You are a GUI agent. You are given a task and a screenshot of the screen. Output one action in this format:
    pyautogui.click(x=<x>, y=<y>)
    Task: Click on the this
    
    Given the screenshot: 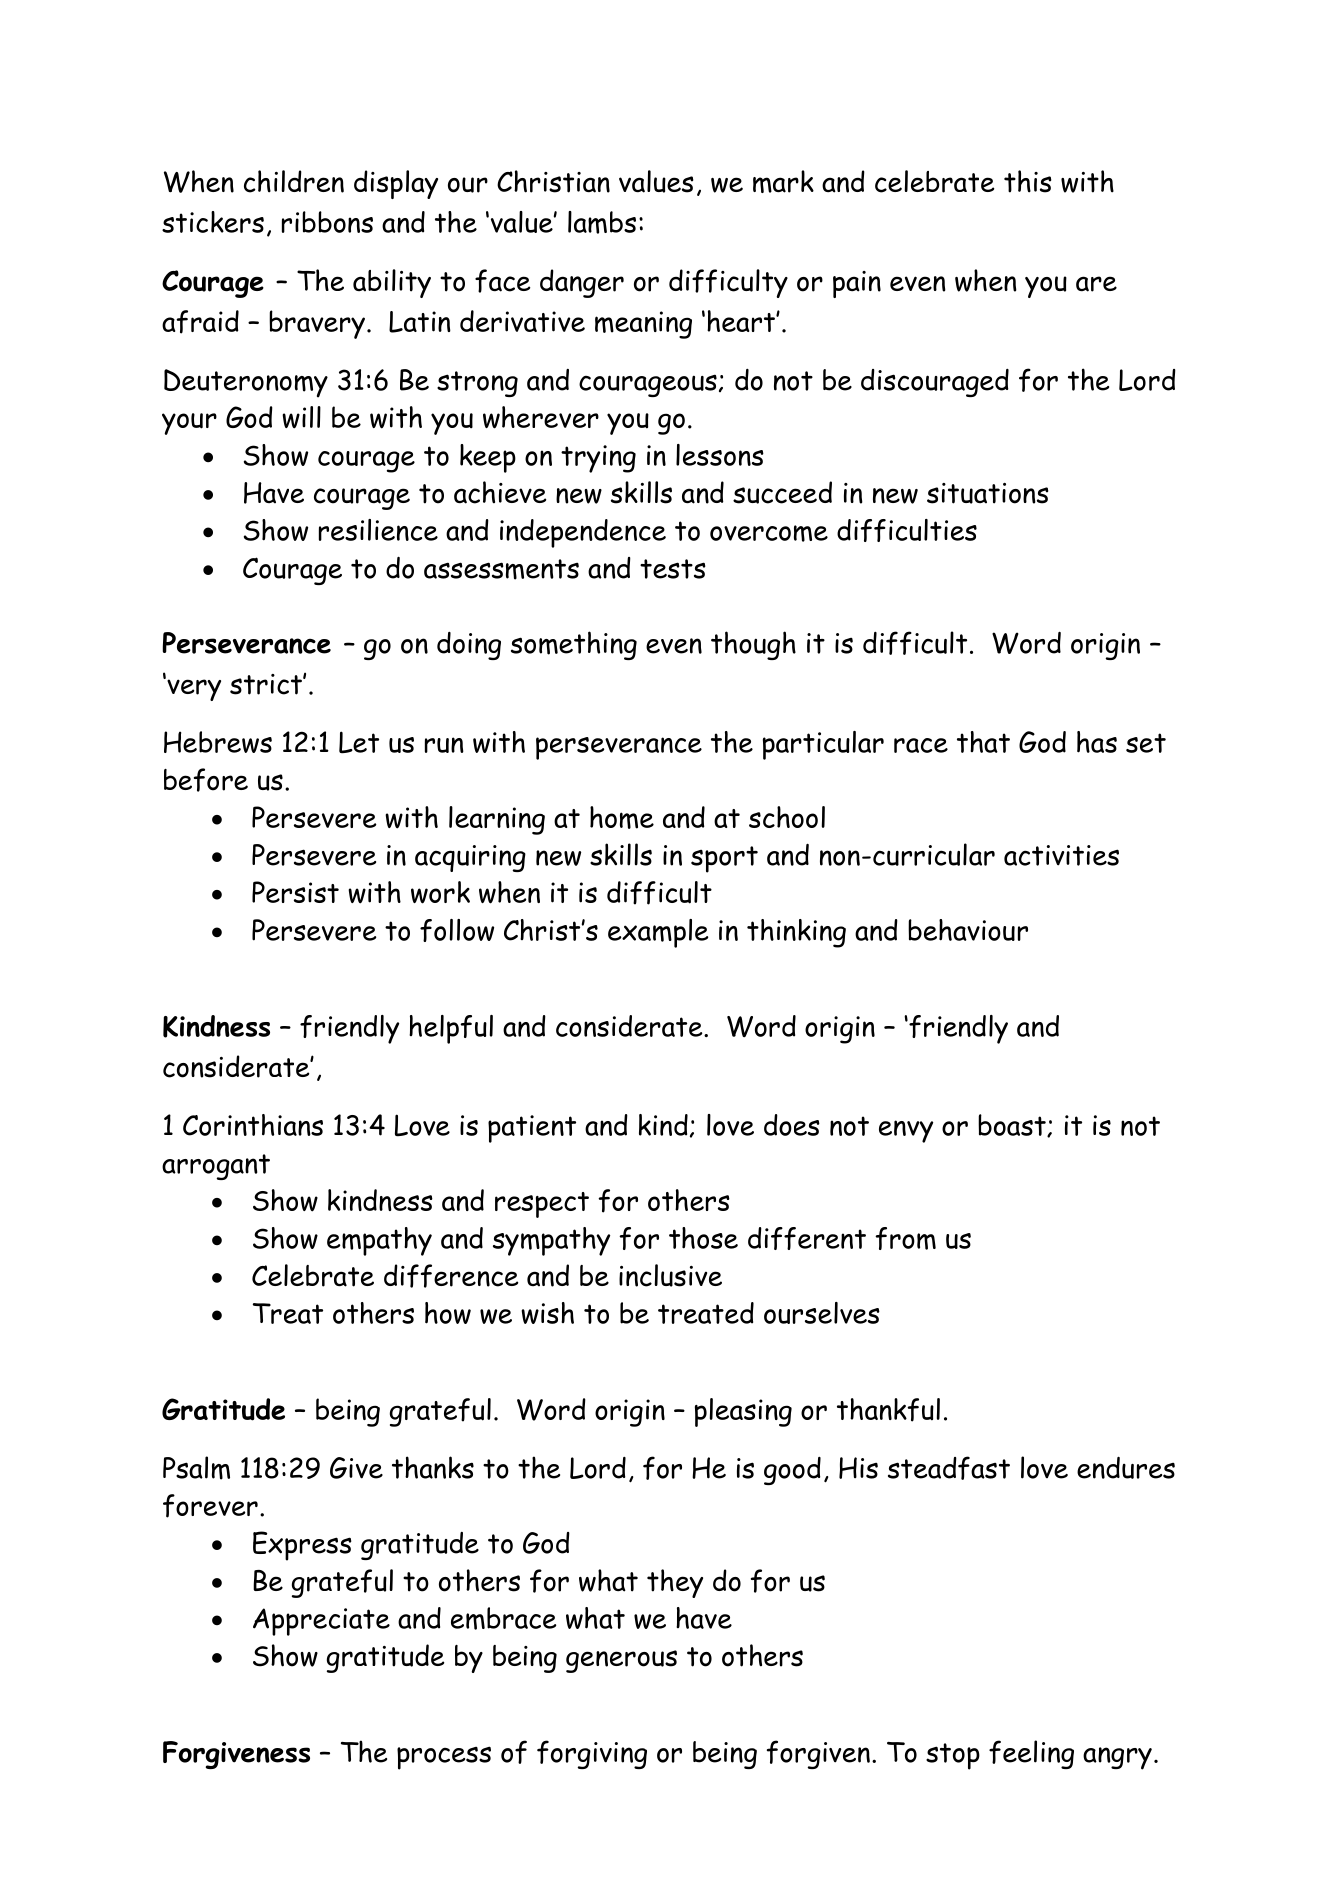 What is the action you would take?
    pyautogui.click(x=1028, y=181)
